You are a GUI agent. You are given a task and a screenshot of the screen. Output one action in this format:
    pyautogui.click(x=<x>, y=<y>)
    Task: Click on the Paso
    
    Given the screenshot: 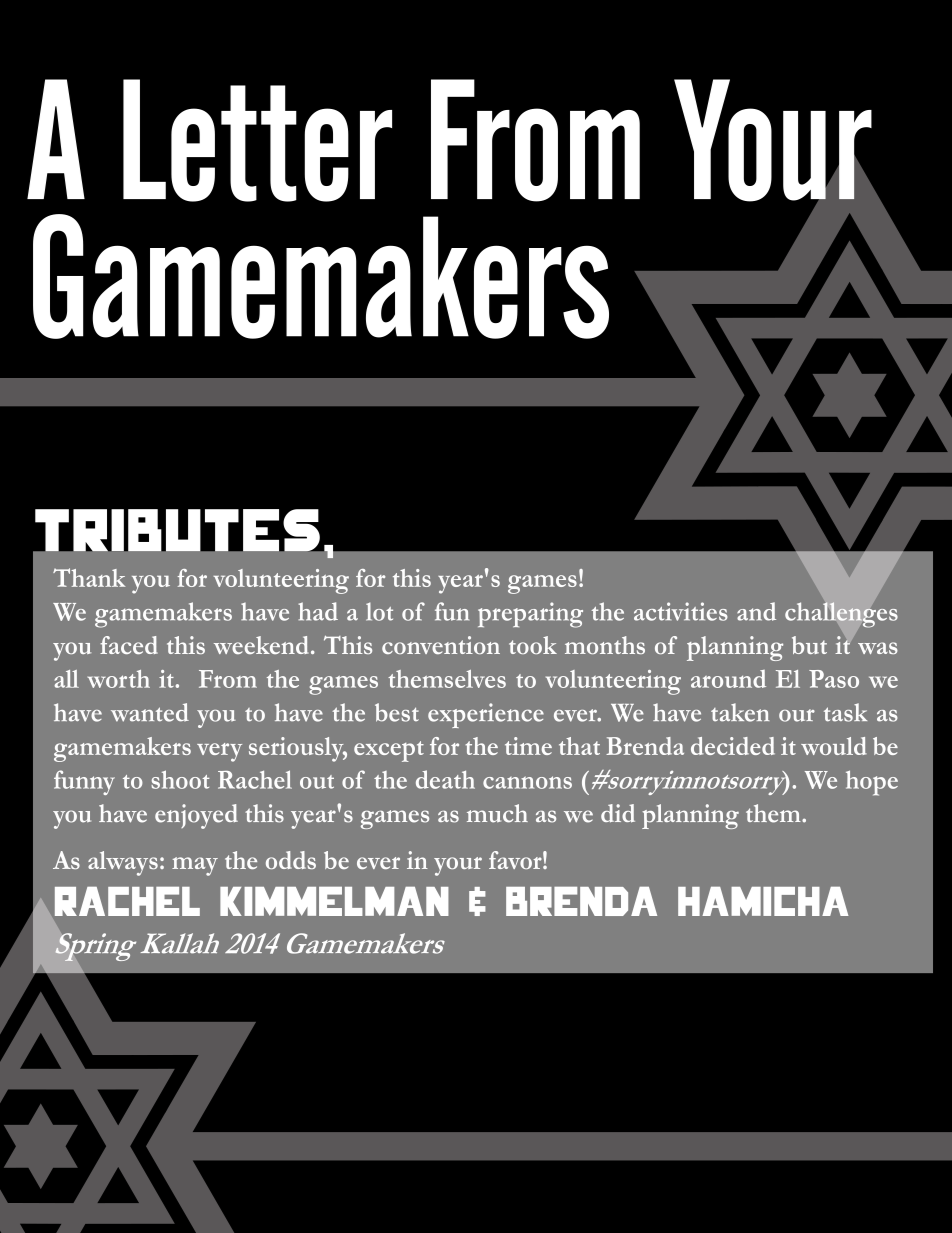 What is the action you would take?
    pyautogui.click(x=834, y=679)
